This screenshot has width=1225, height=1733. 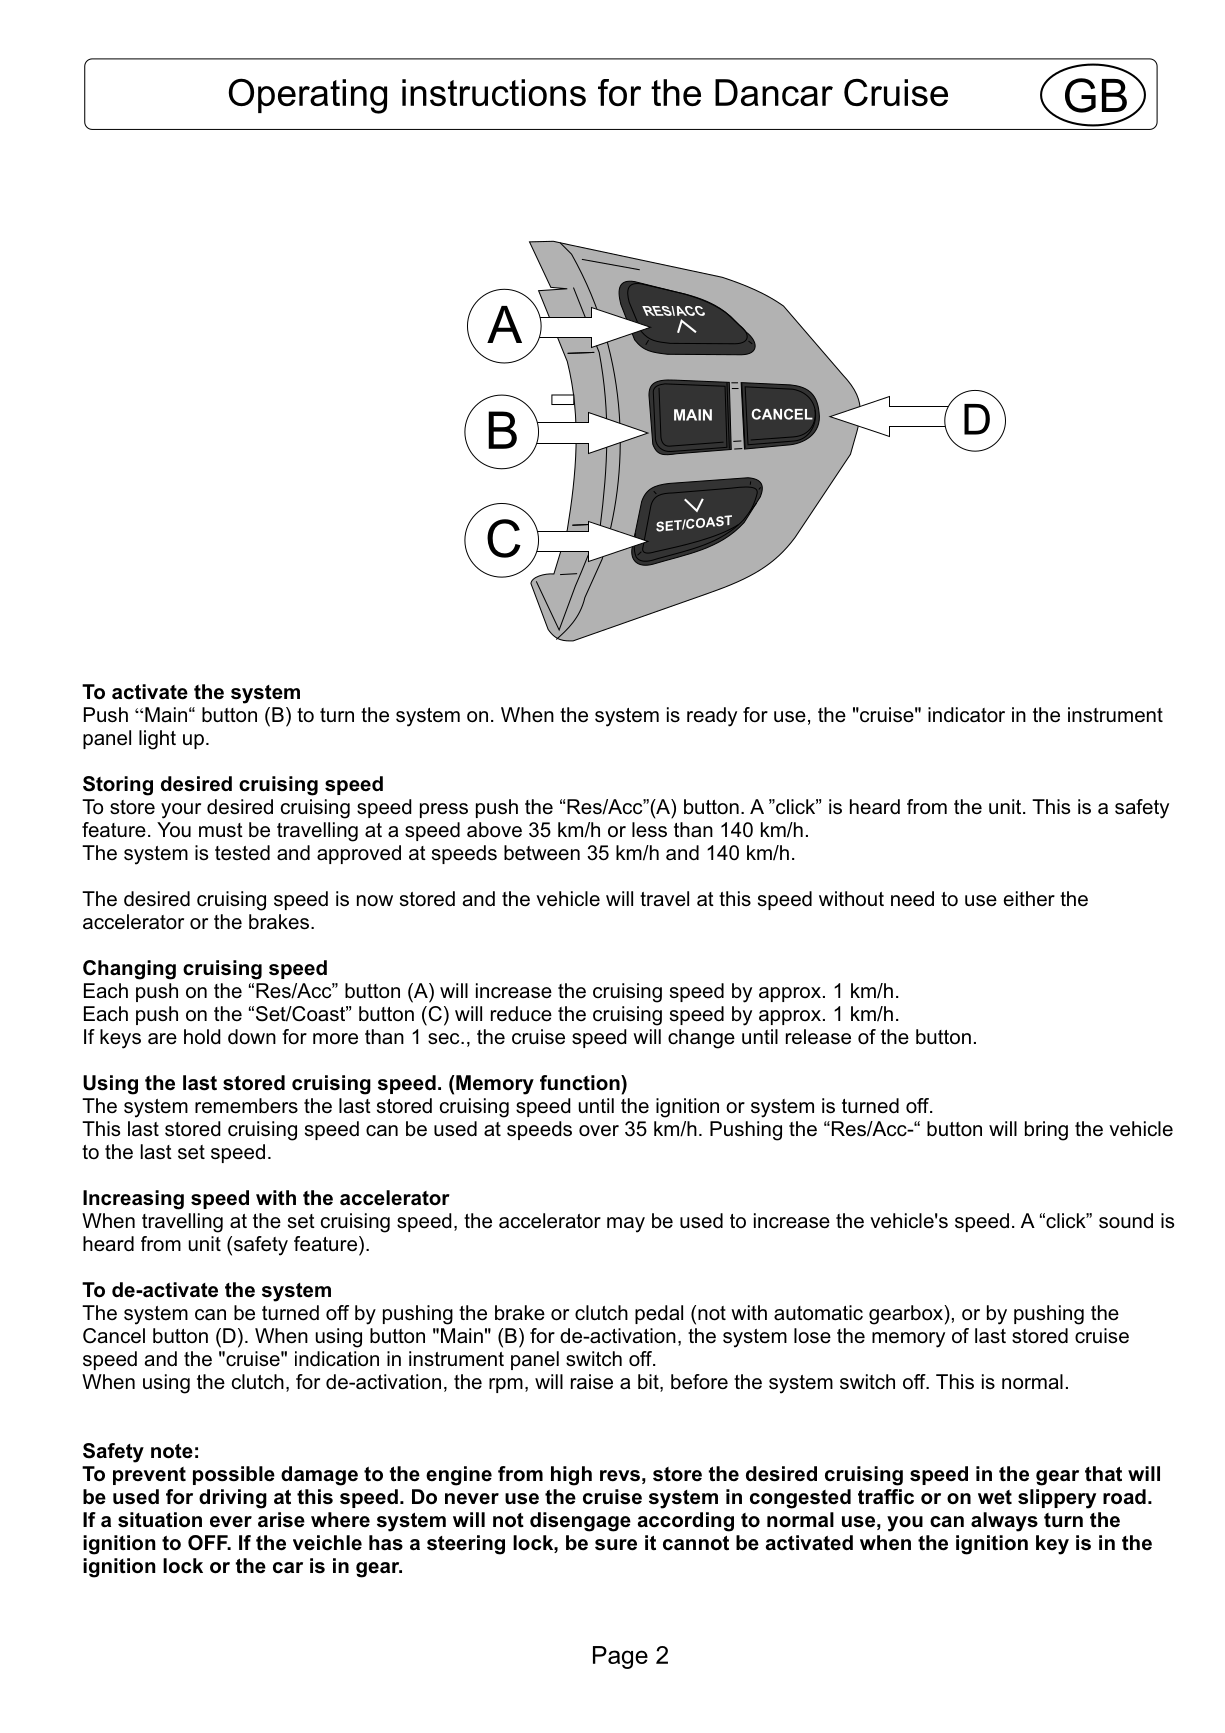 What do you see at coordinates (1126, 1221) in the screenshot?
I see `sound` at bounding box center [1126, 1221].
